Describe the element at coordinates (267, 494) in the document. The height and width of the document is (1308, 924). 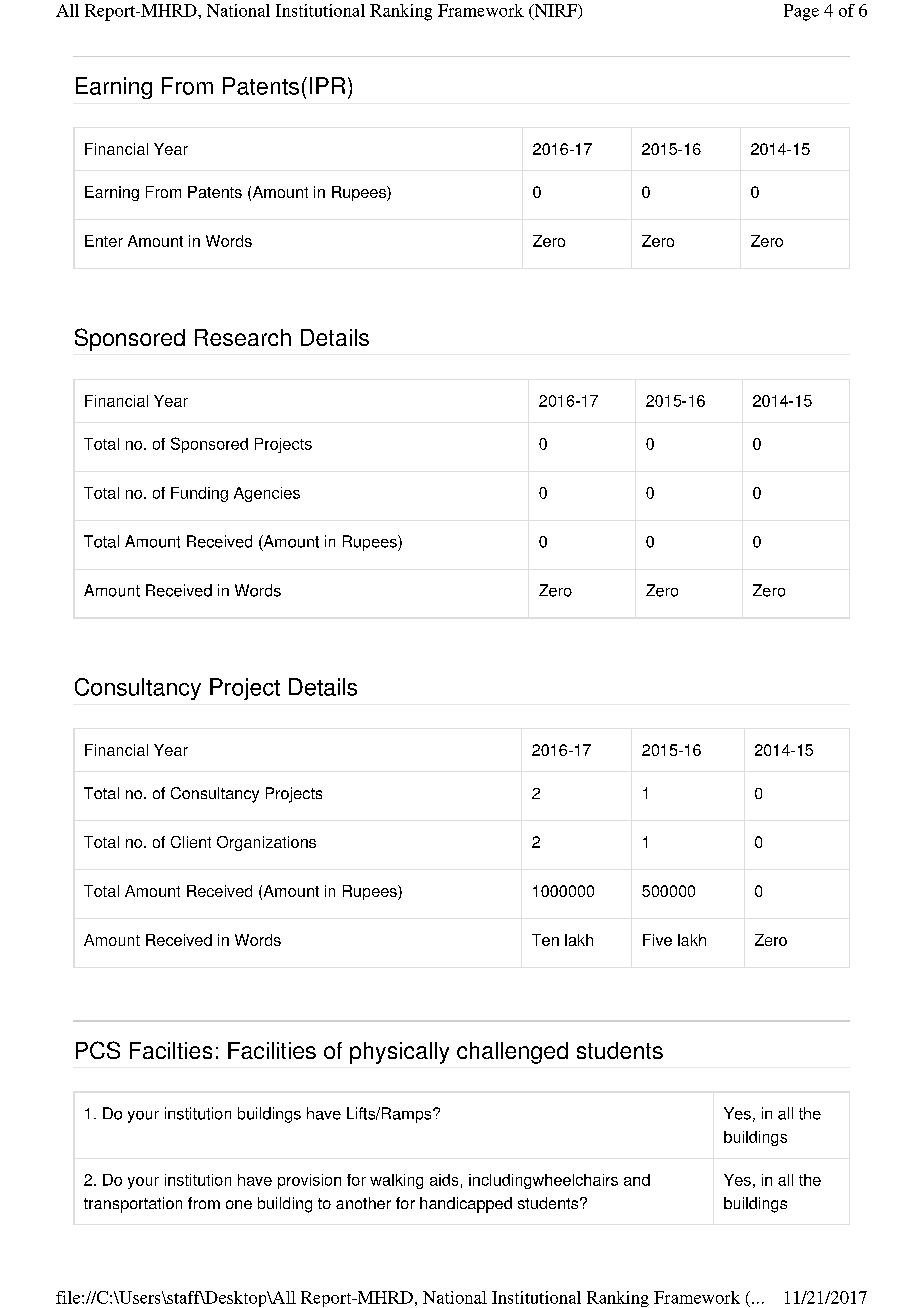
I see `Agencies` at that location.
